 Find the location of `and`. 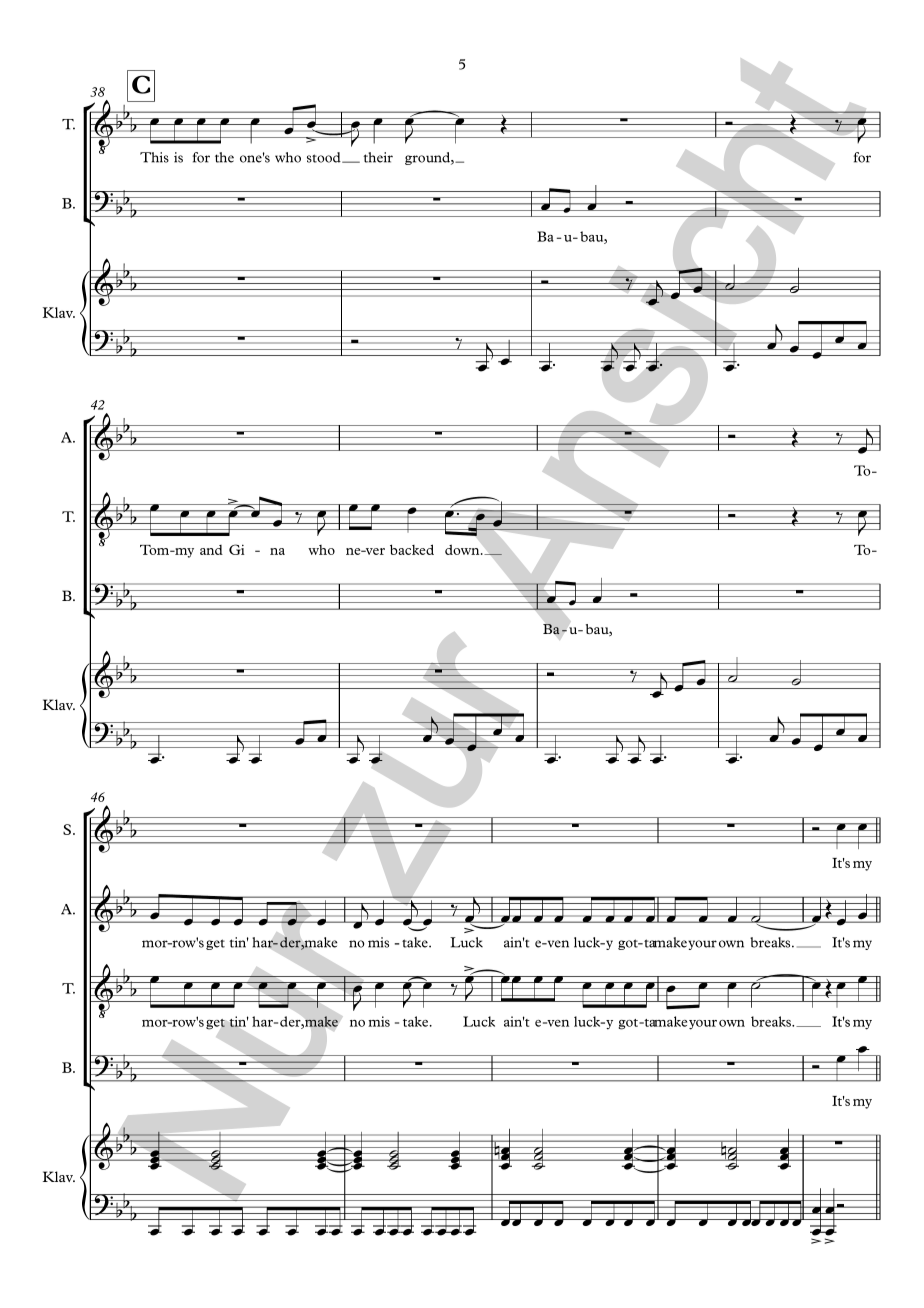

and is located at coordinates (211, 550).
